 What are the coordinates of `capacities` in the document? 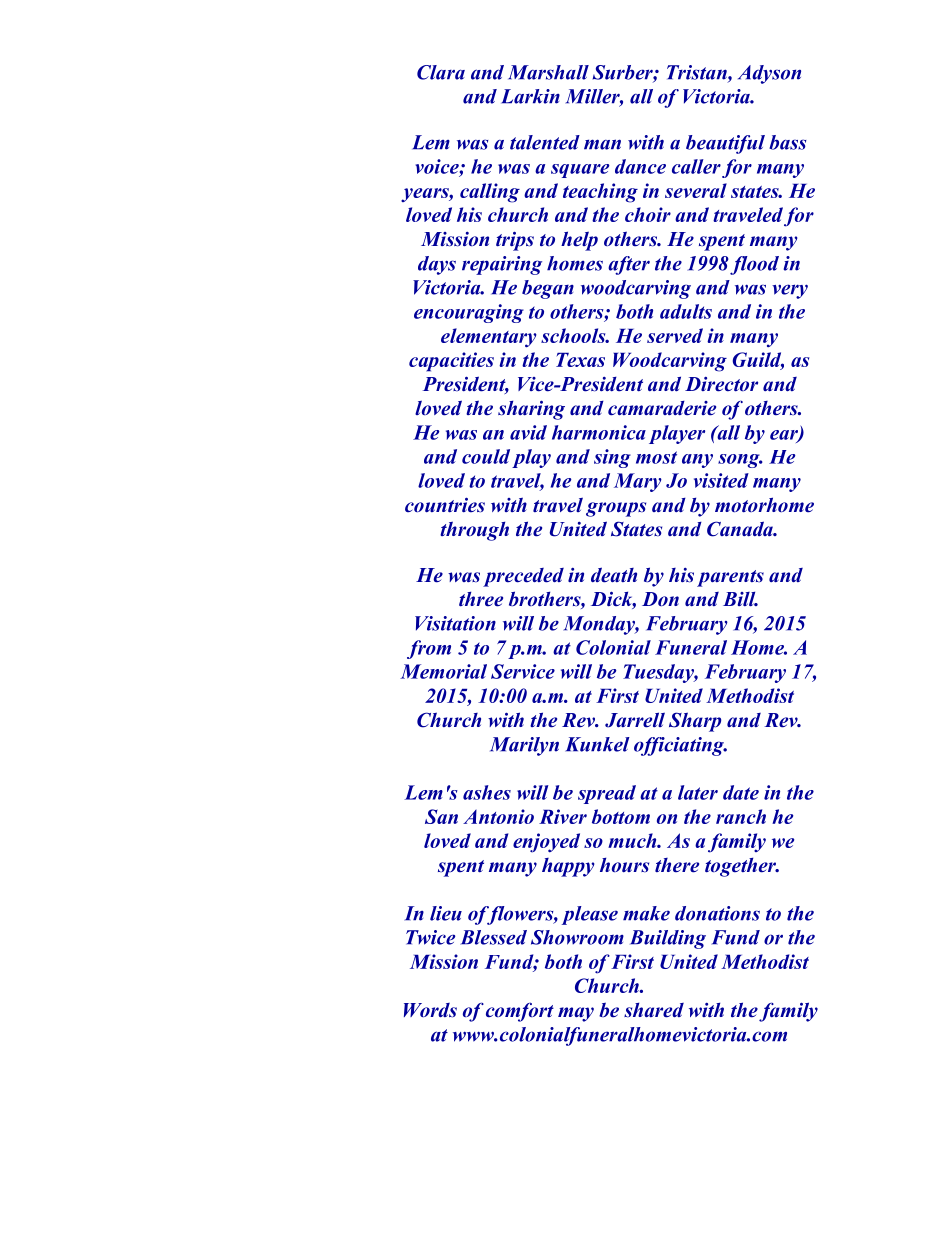 It's located at (451, 362).
